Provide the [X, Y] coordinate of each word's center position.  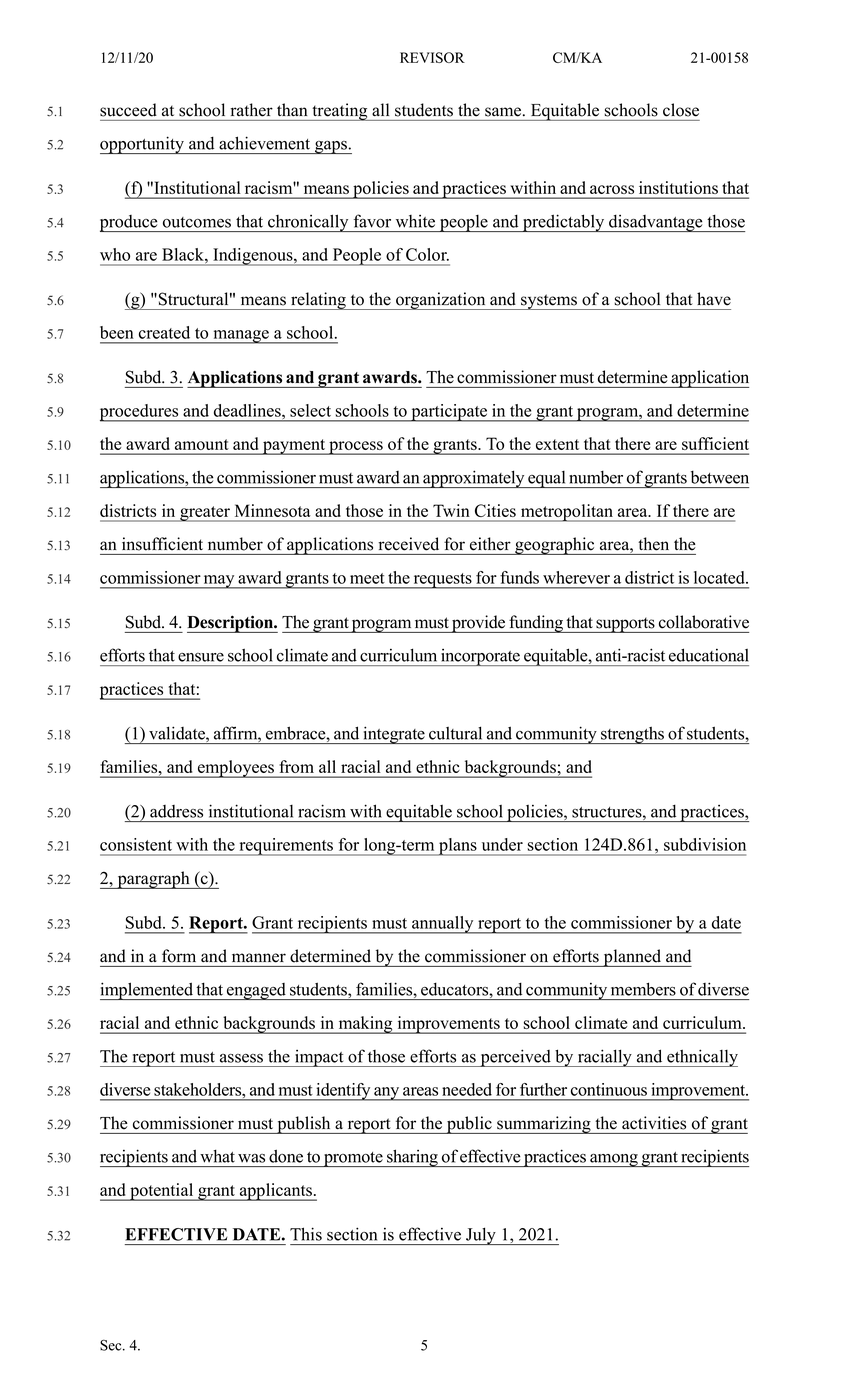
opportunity [143, 145]
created [164, 332]
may [219, 582]
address [176, 811]
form [179, 956]
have [714, 299]
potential [162, 1192]
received [409, 544]
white [415, 221]
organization [441, 301]
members [643, 989]
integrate [394, 735]
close [681, 110]
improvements [448, 1025]
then [654, 543]
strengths [632, 735]
